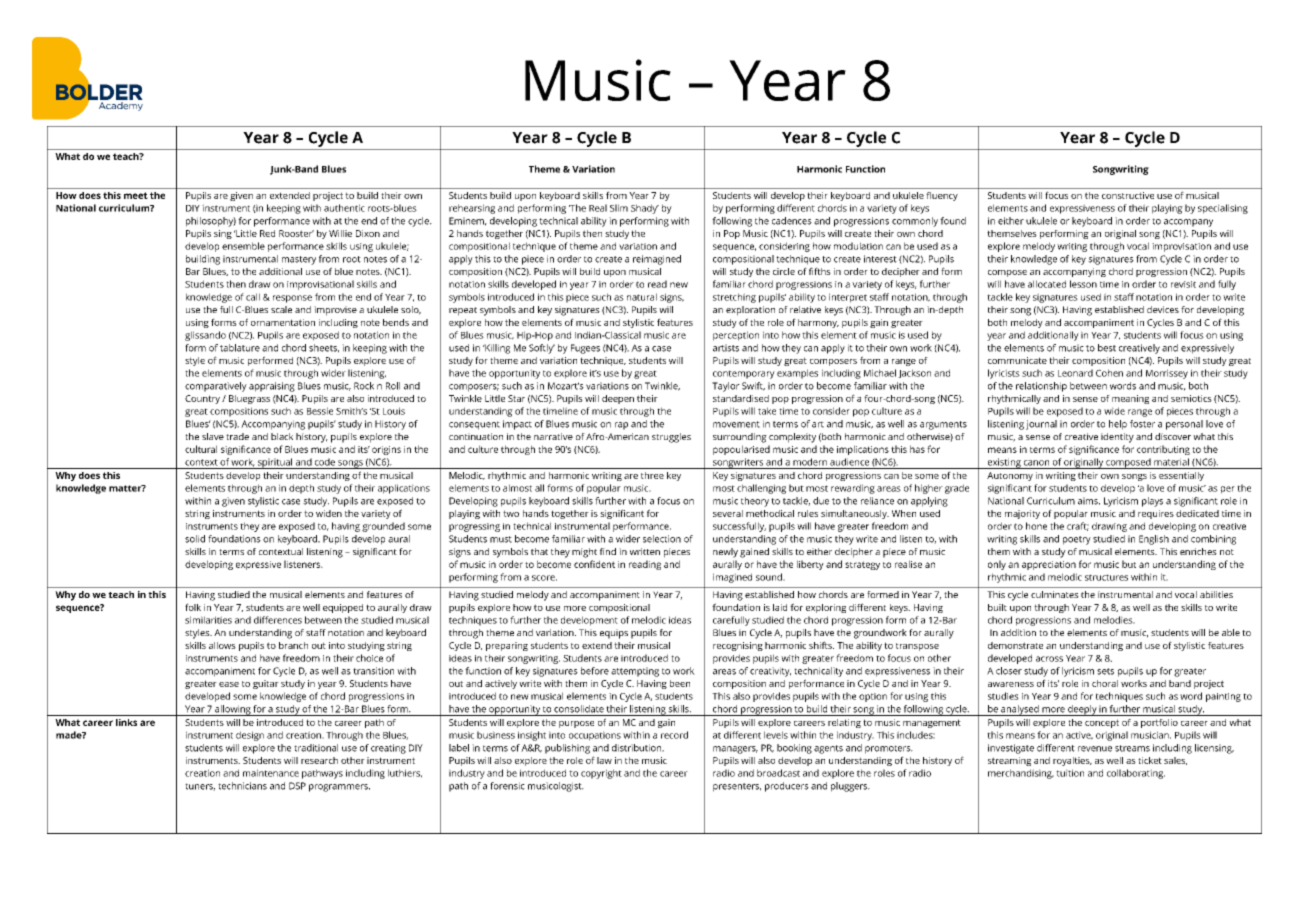 The height and width of the page is (924, 1309). Describe the element at coordinates (645, 209) in the page. I see `Shady` at that location.
